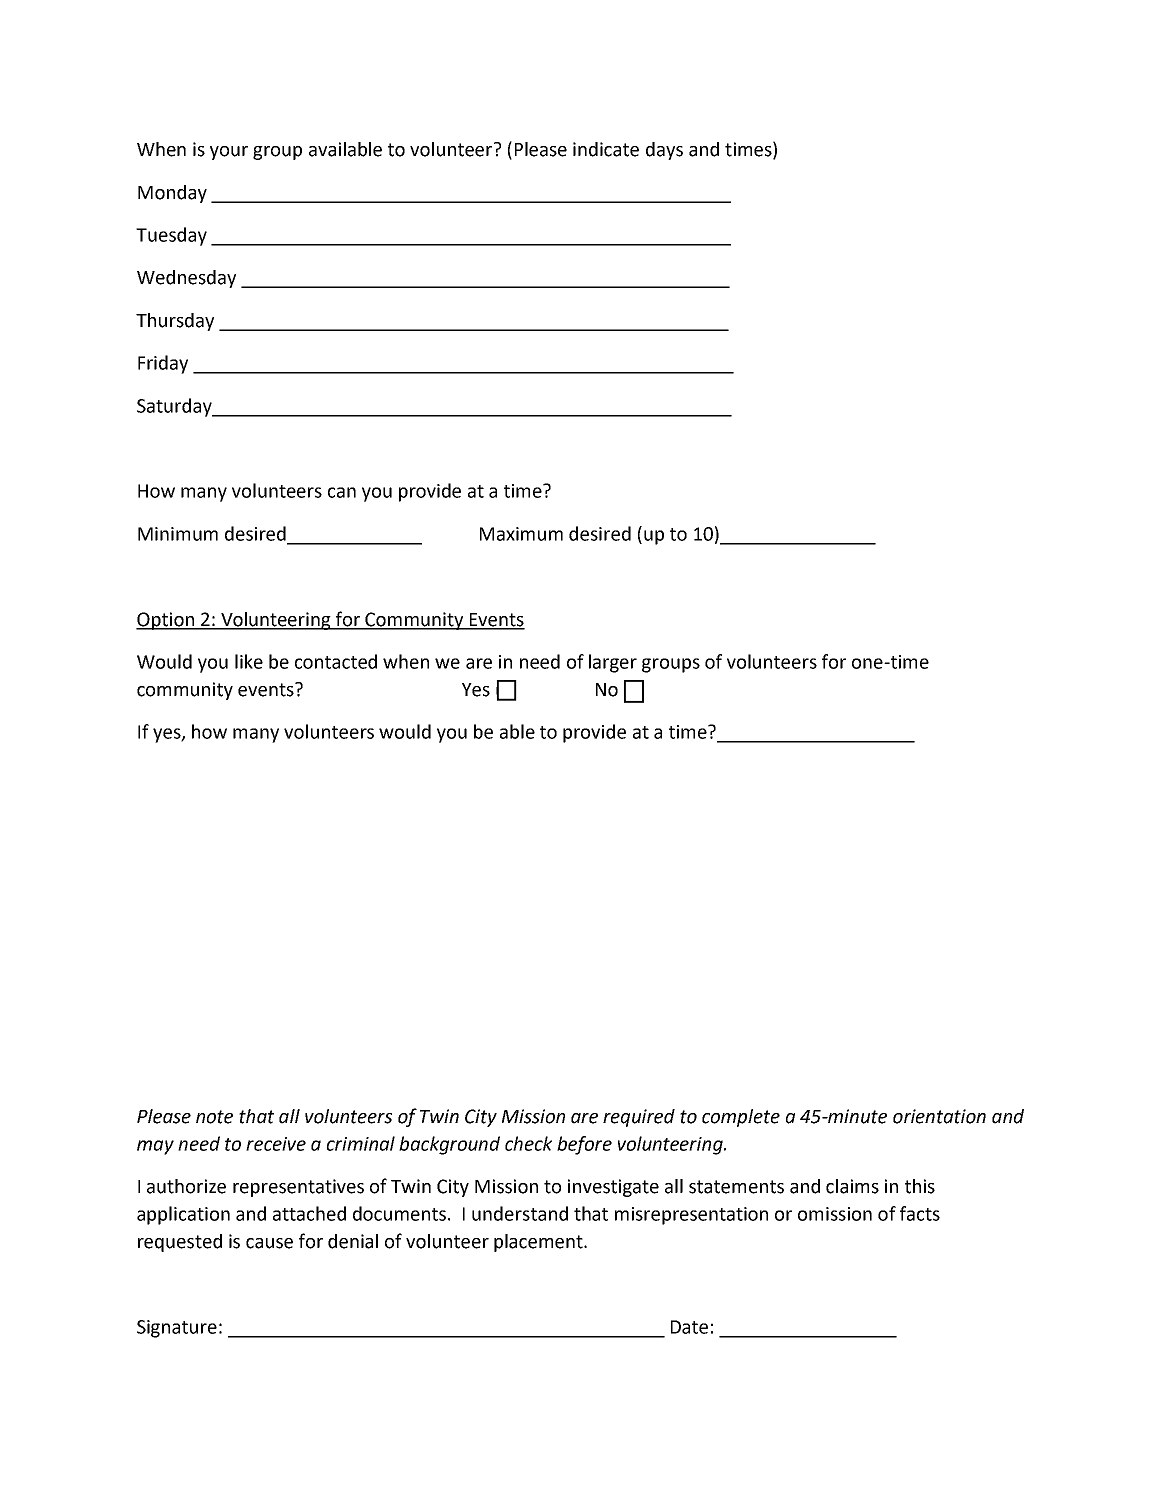 The height and width of the screenshot is (1503, 1161). What do you see at coordinates (741, 1118) in the screenshot?
I see `complete` at bounding box center [741, 1118].
